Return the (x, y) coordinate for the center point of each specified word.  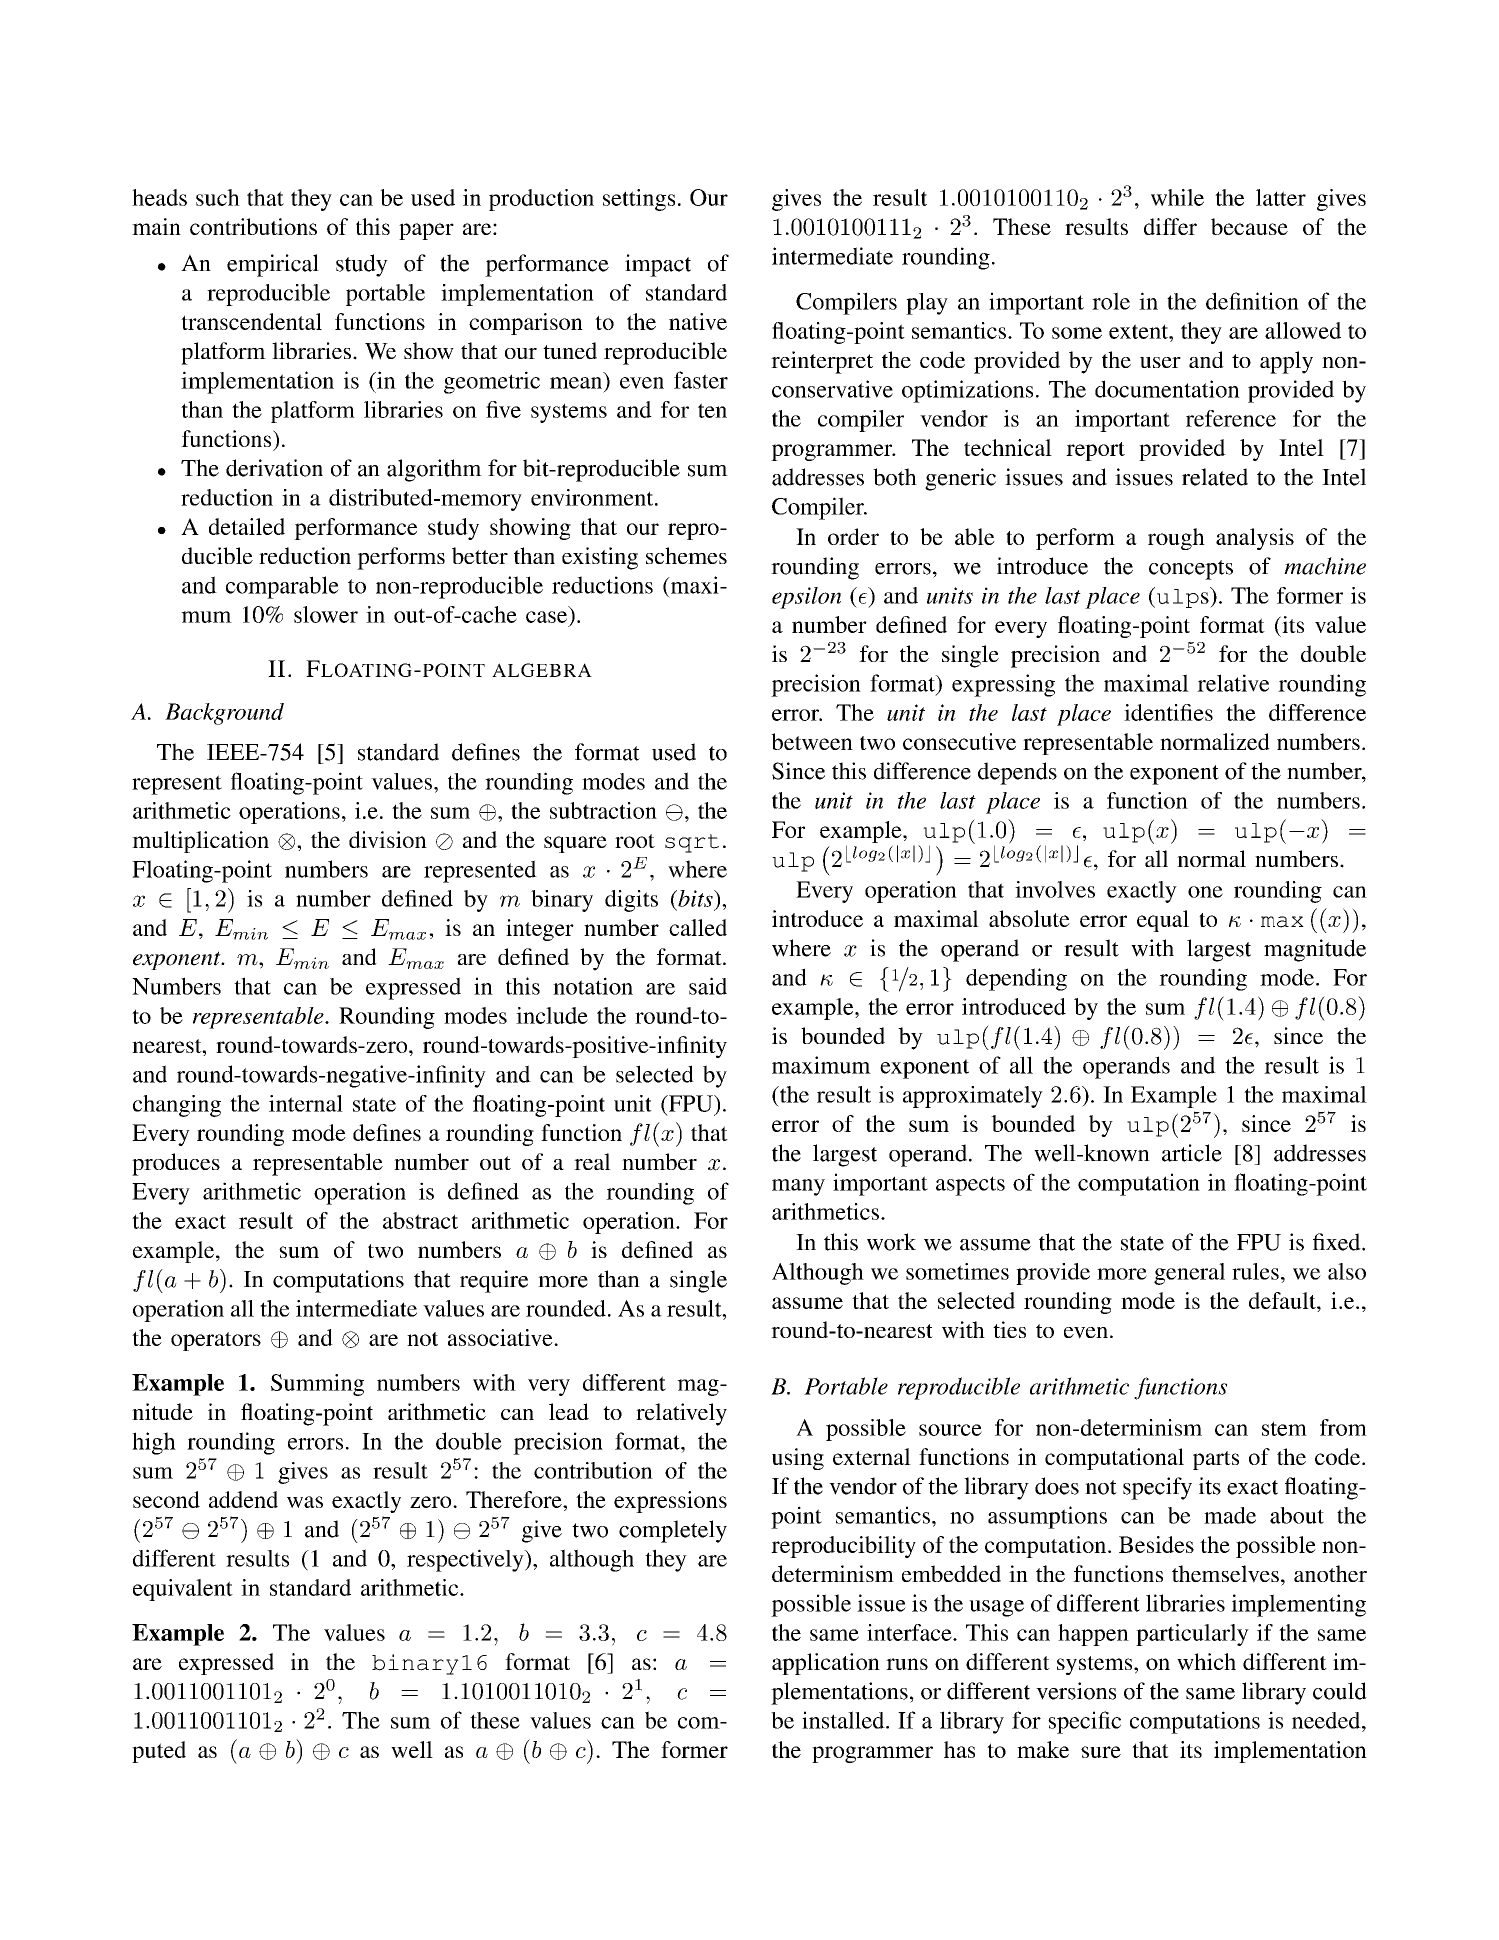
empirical (273, 265)
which (1206, 1661)
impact (658, 265)
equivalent (183, 1590)
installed (844, 1720)
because (1249, 226)
